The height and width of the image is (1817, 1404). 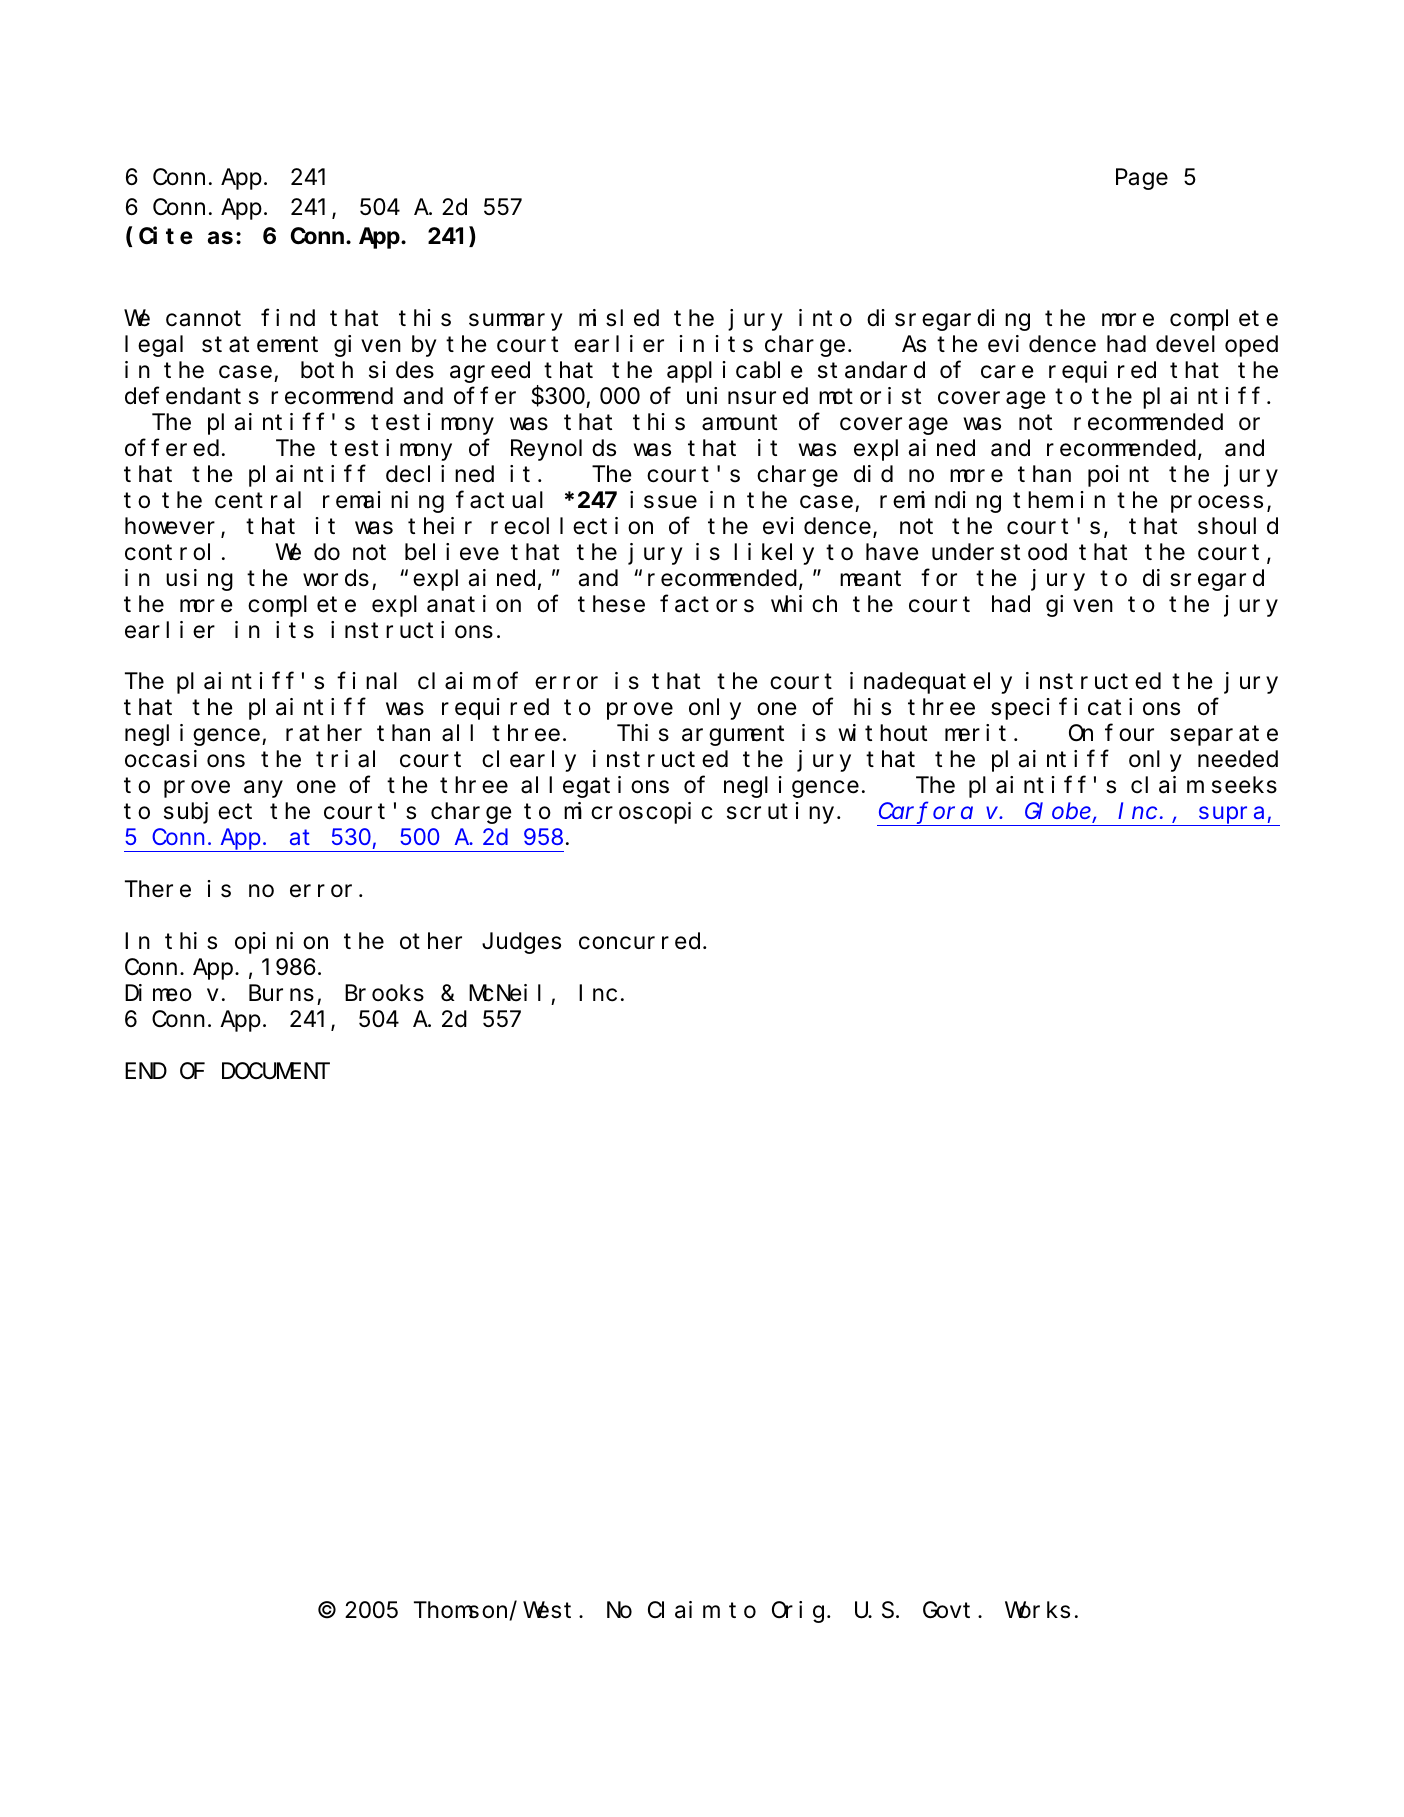 I want to click on understood, so click(x=999, y=552).
